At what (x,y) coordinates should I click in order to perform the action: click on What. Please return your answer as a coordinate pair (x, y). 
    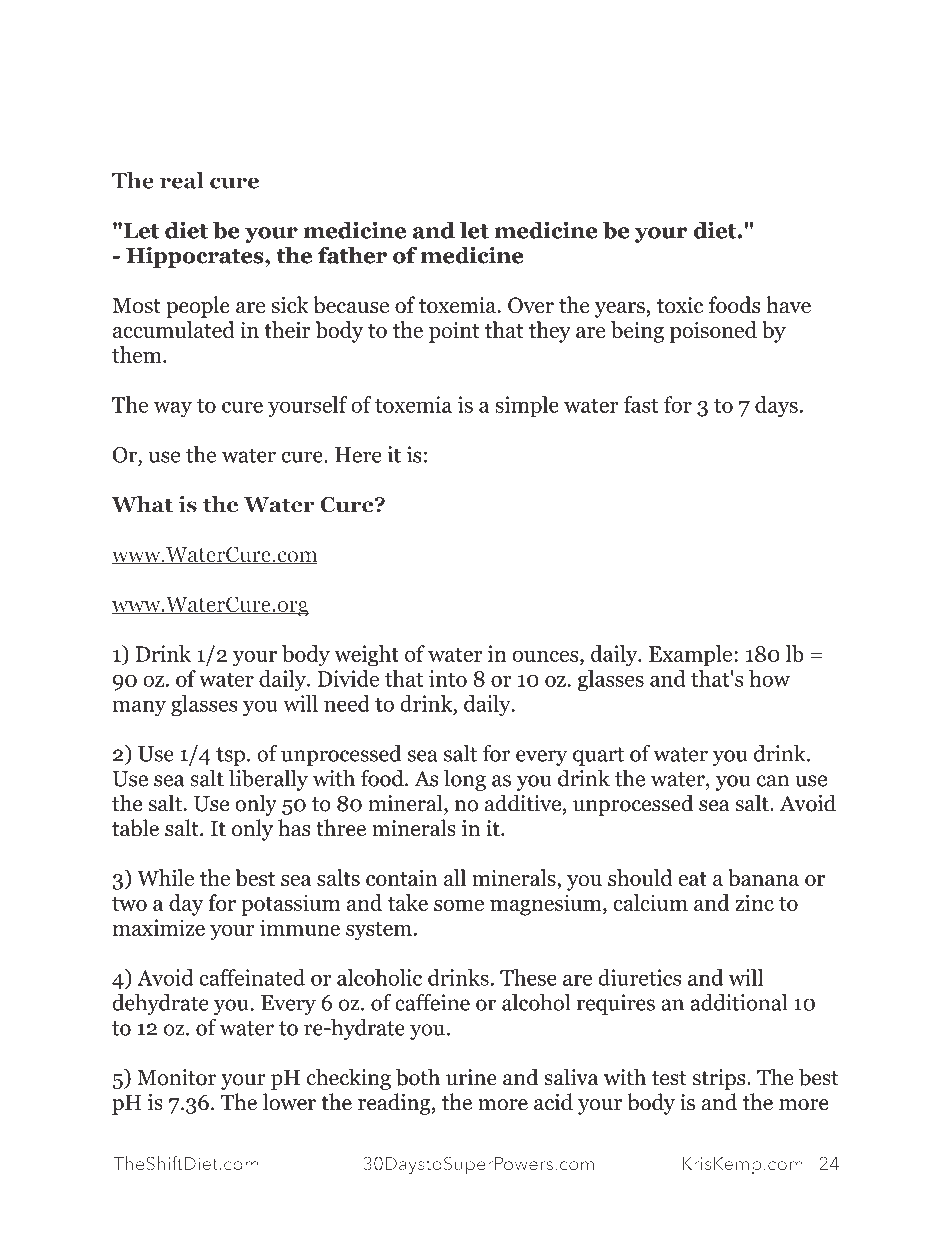
    Looking at the image, I should click on (142, 504).
